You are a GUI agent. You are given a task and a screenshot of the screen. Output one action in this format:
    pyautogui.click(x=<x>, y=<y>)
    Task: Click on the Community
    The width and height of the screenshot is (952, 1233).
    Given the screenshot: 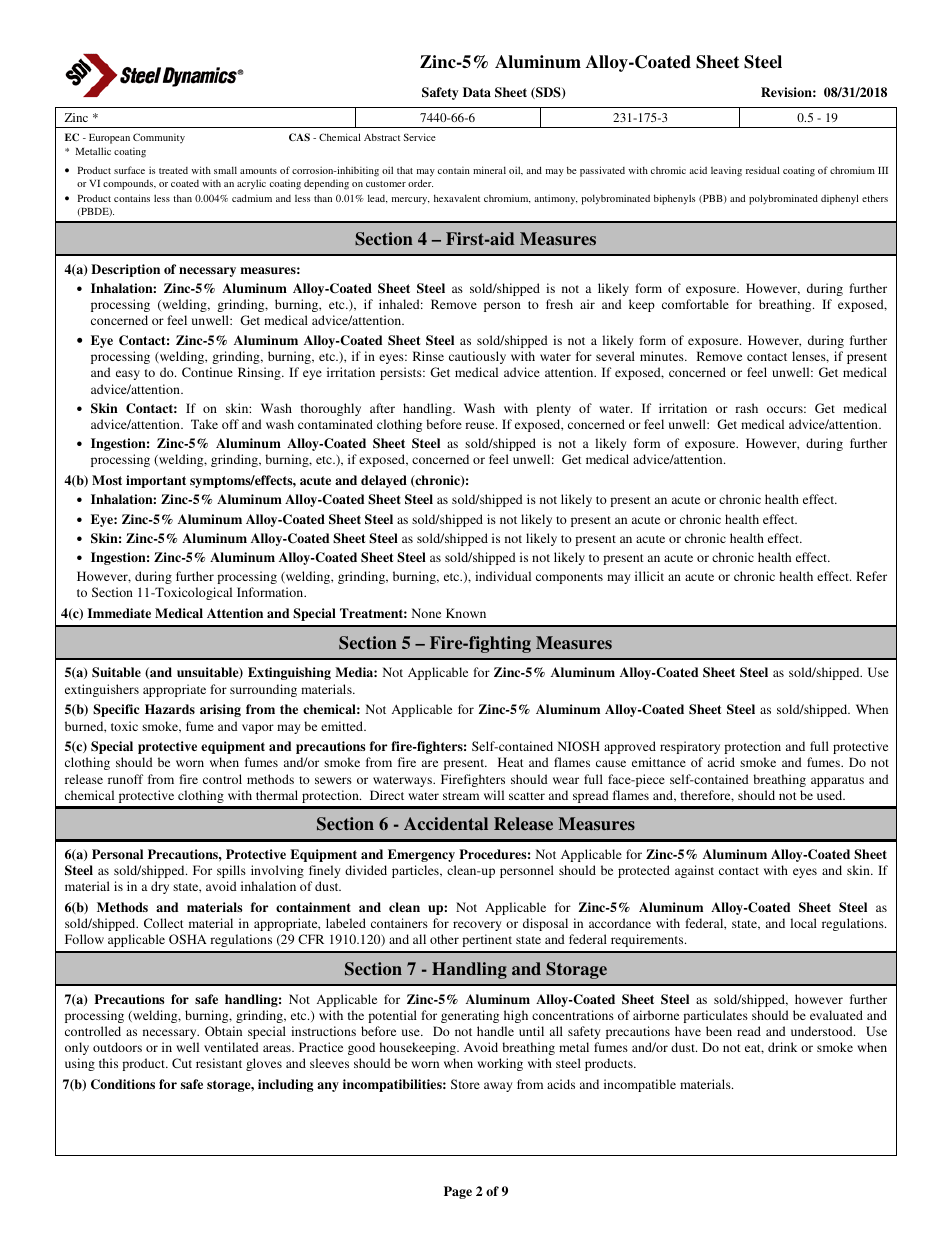 What is the action you would take?
    pyautogui.click(x=159, y=138)
